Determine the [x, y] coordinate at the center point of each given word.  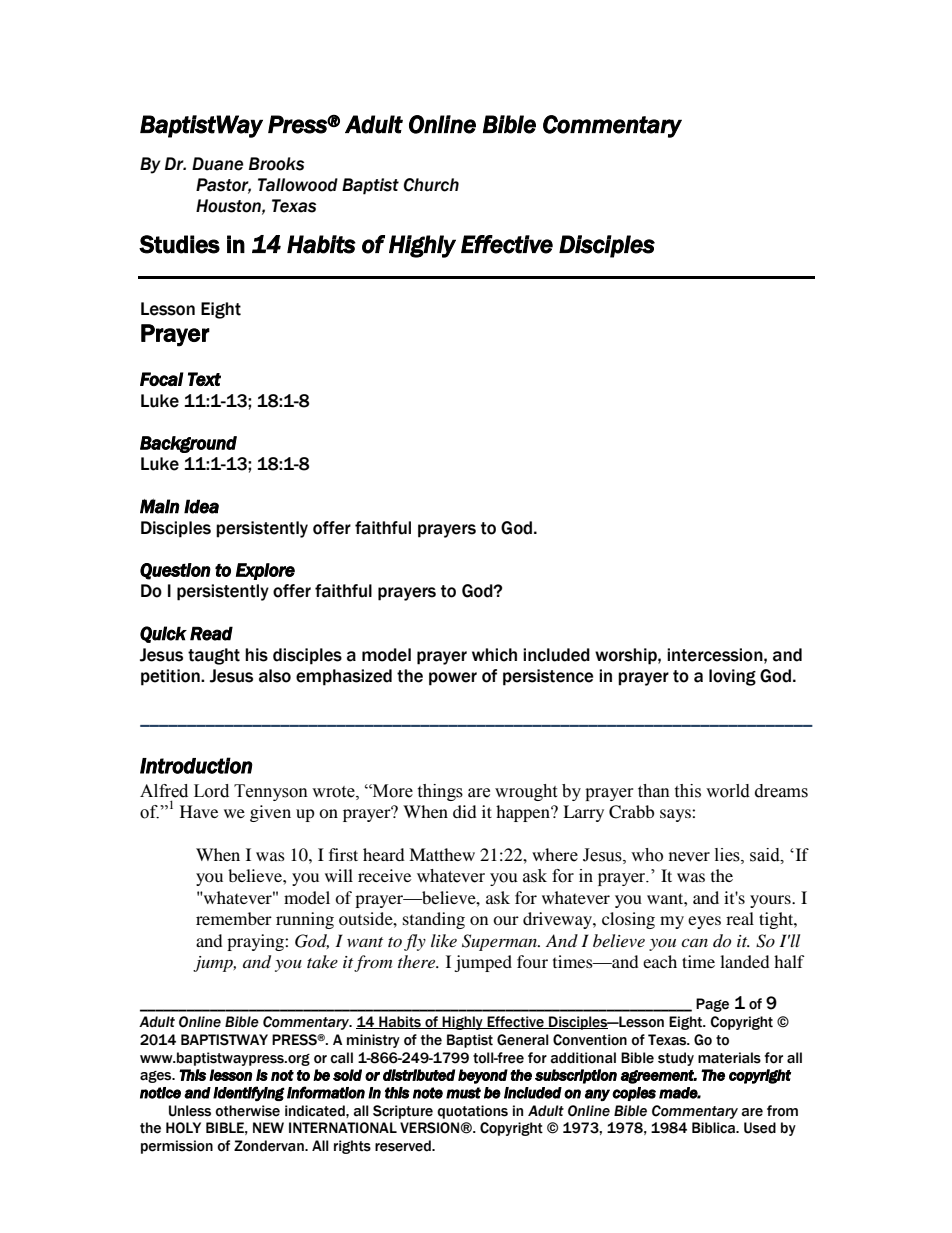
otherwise [247, 1111]
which [494, 655]
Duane [218, 164]
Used [760, 1128]
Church [431, 185]
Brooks [276, 164]
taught [214, 656]
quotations [472, 1112]
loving [732, 677]
